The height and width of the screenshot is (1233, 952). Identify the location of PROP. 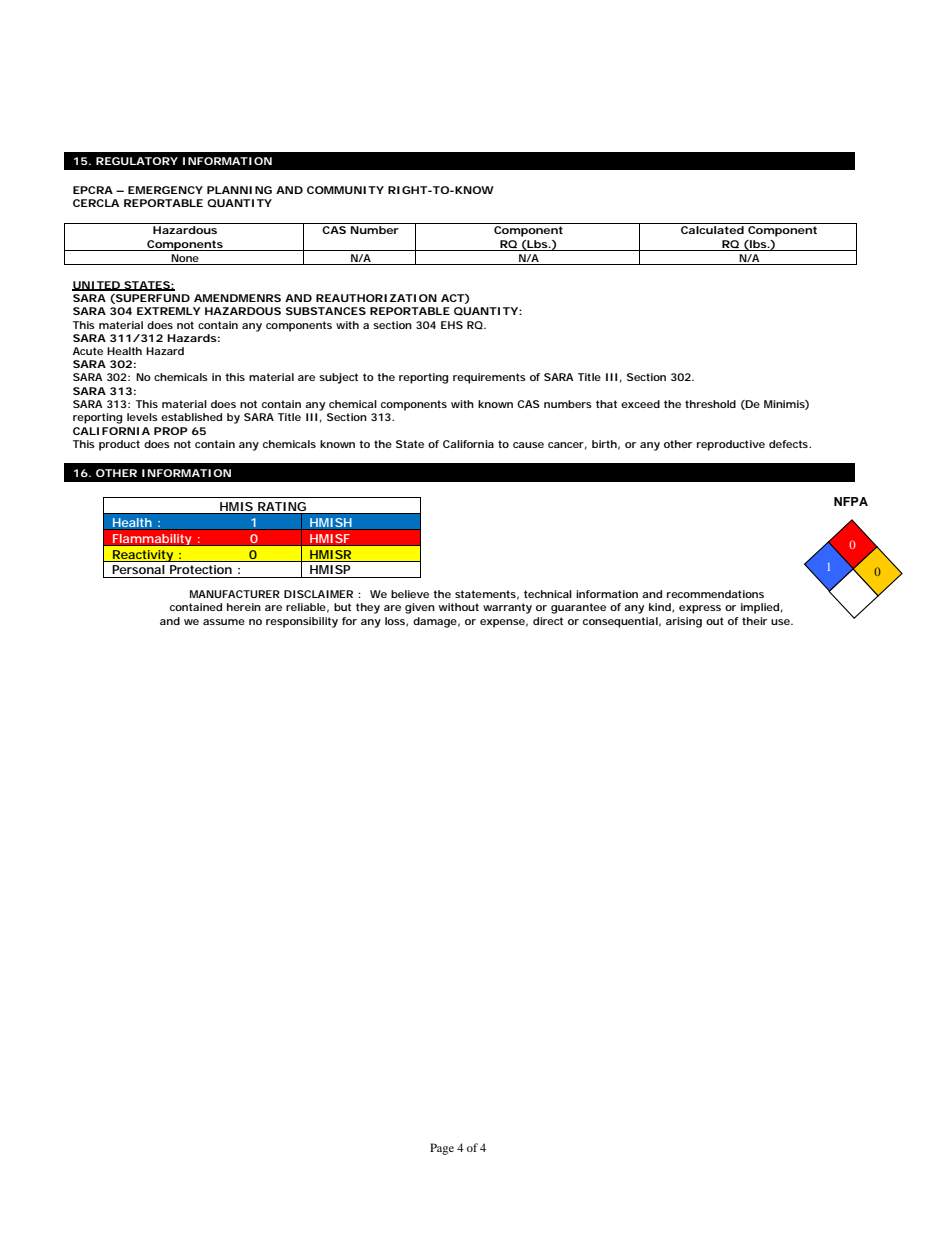
(171, 431).
